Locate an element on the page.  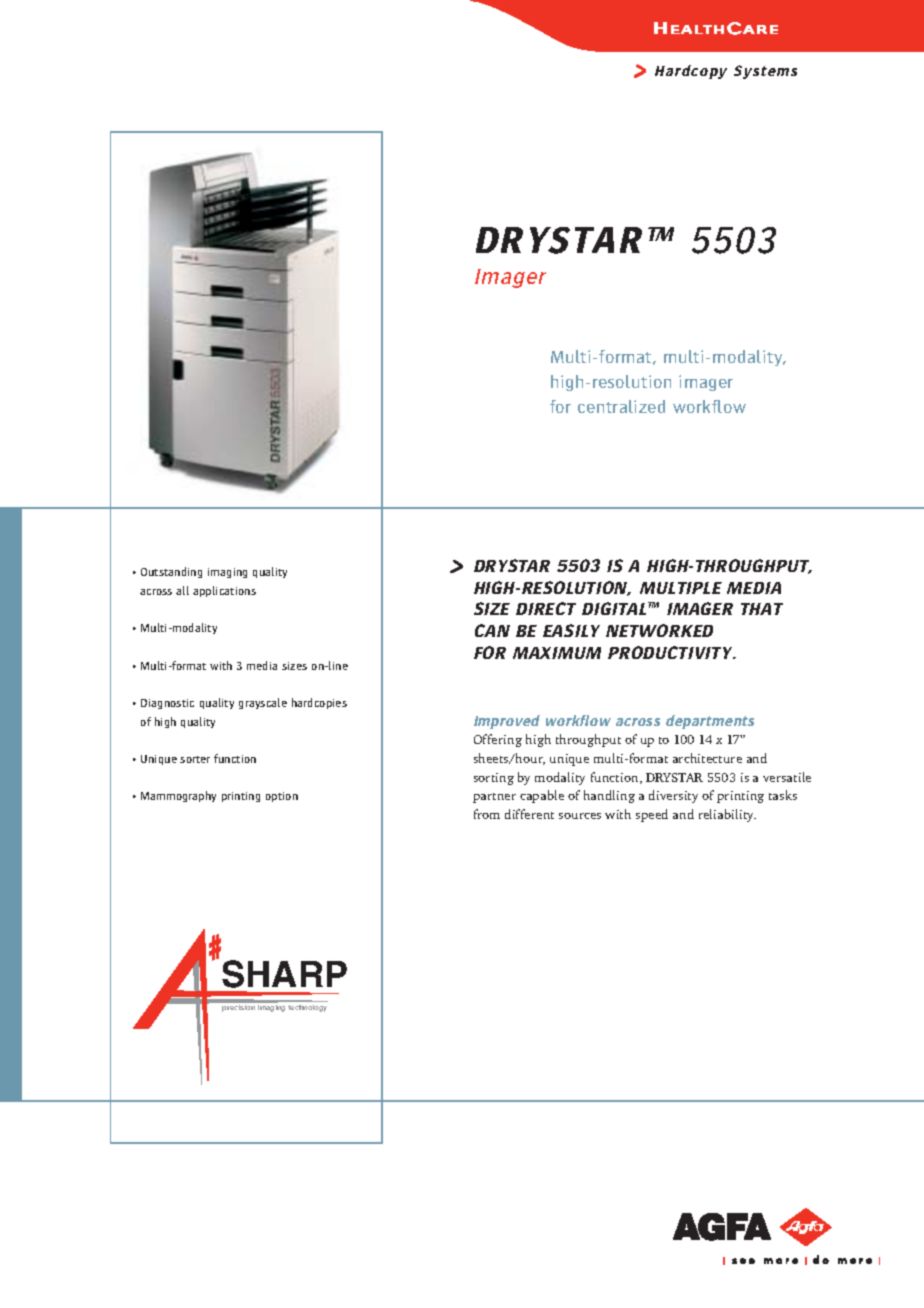
option is located at coordinates (282, 797).
